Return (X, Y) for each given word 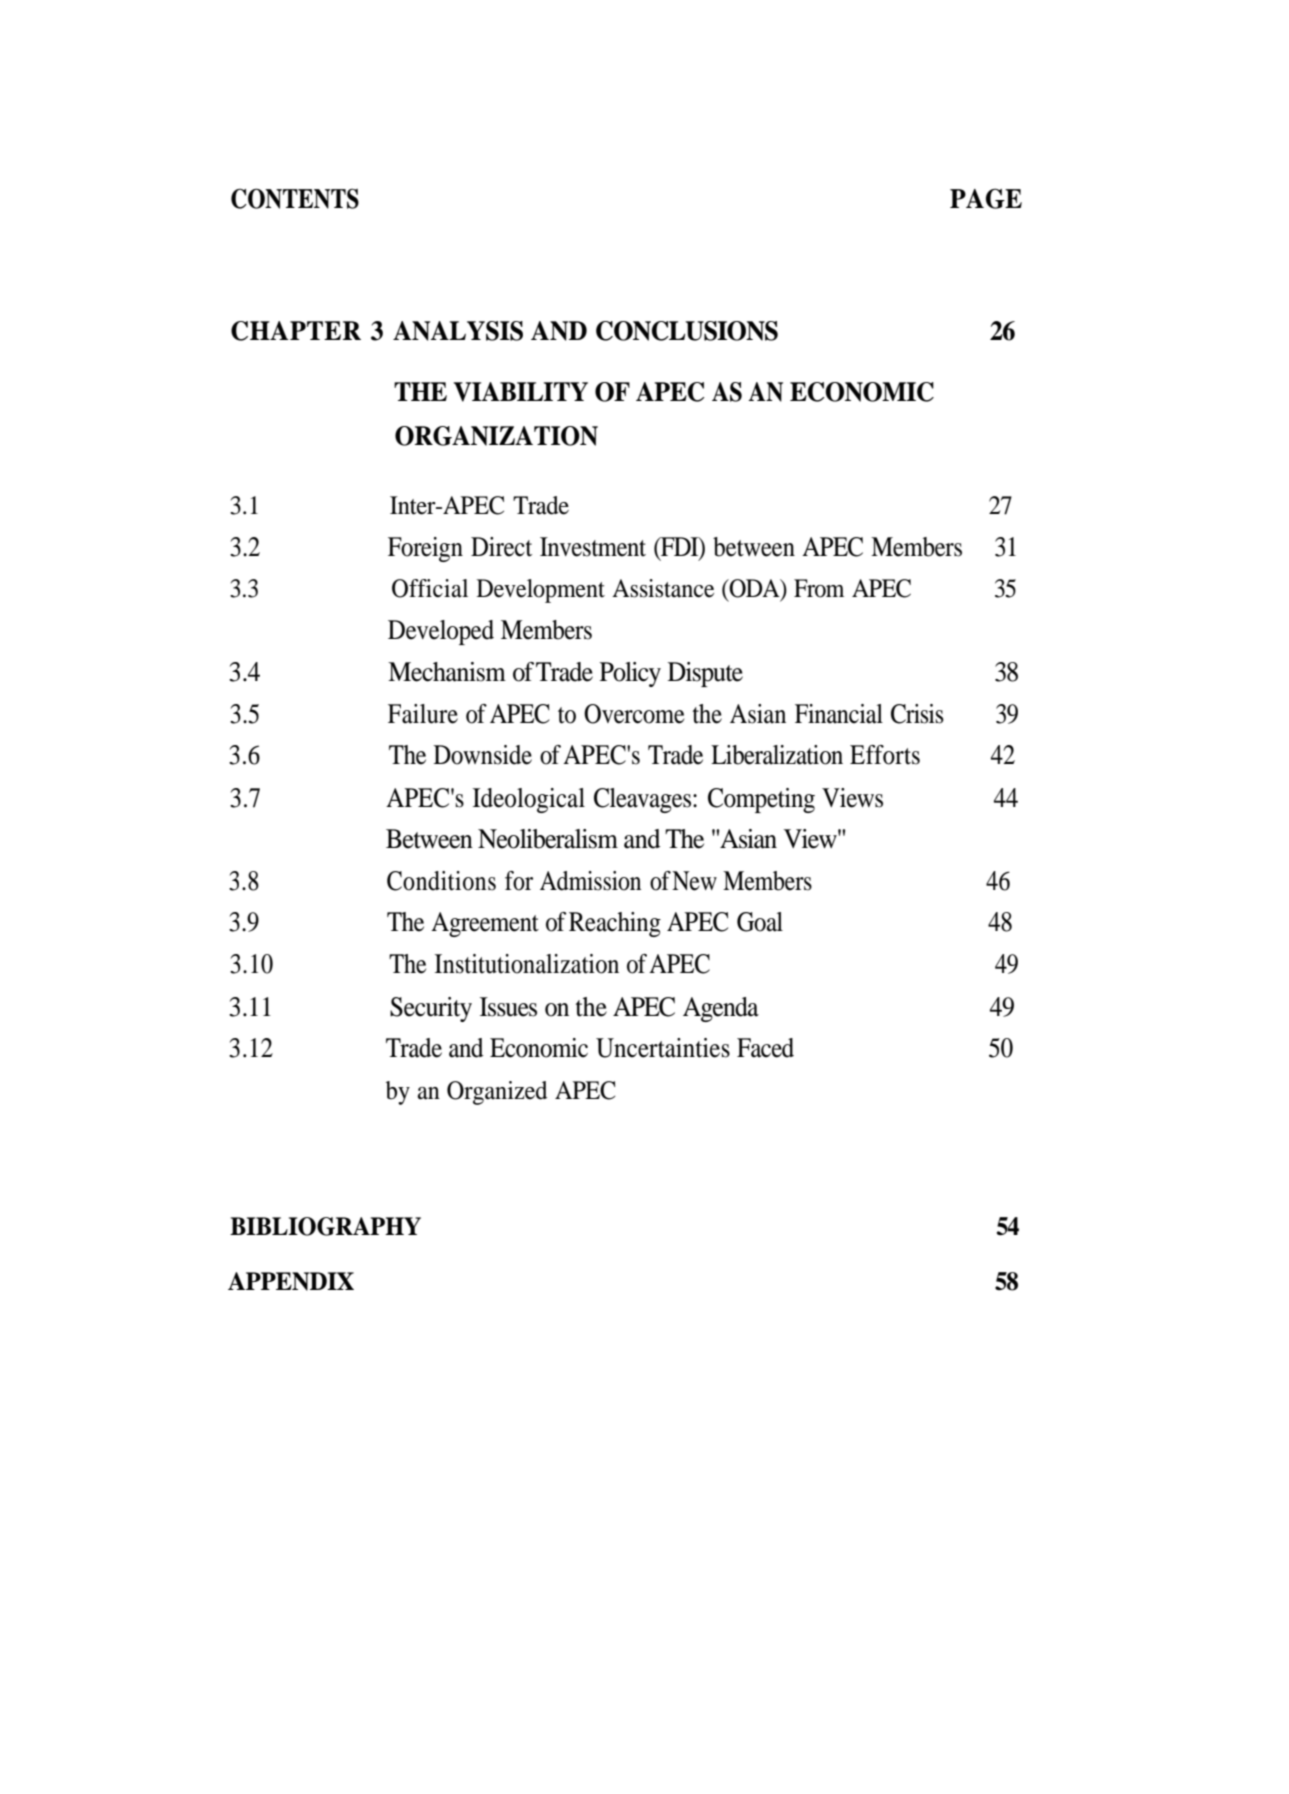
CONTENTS (295, 198)
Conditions (441, 881)
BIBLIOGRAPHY (325, 1226)
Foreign (425, 549)
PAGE (986, 198)
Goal (760, 922)
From (819, 588)
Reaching (615, 924)
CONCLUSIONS (687, 331)
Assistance (663, 588)
